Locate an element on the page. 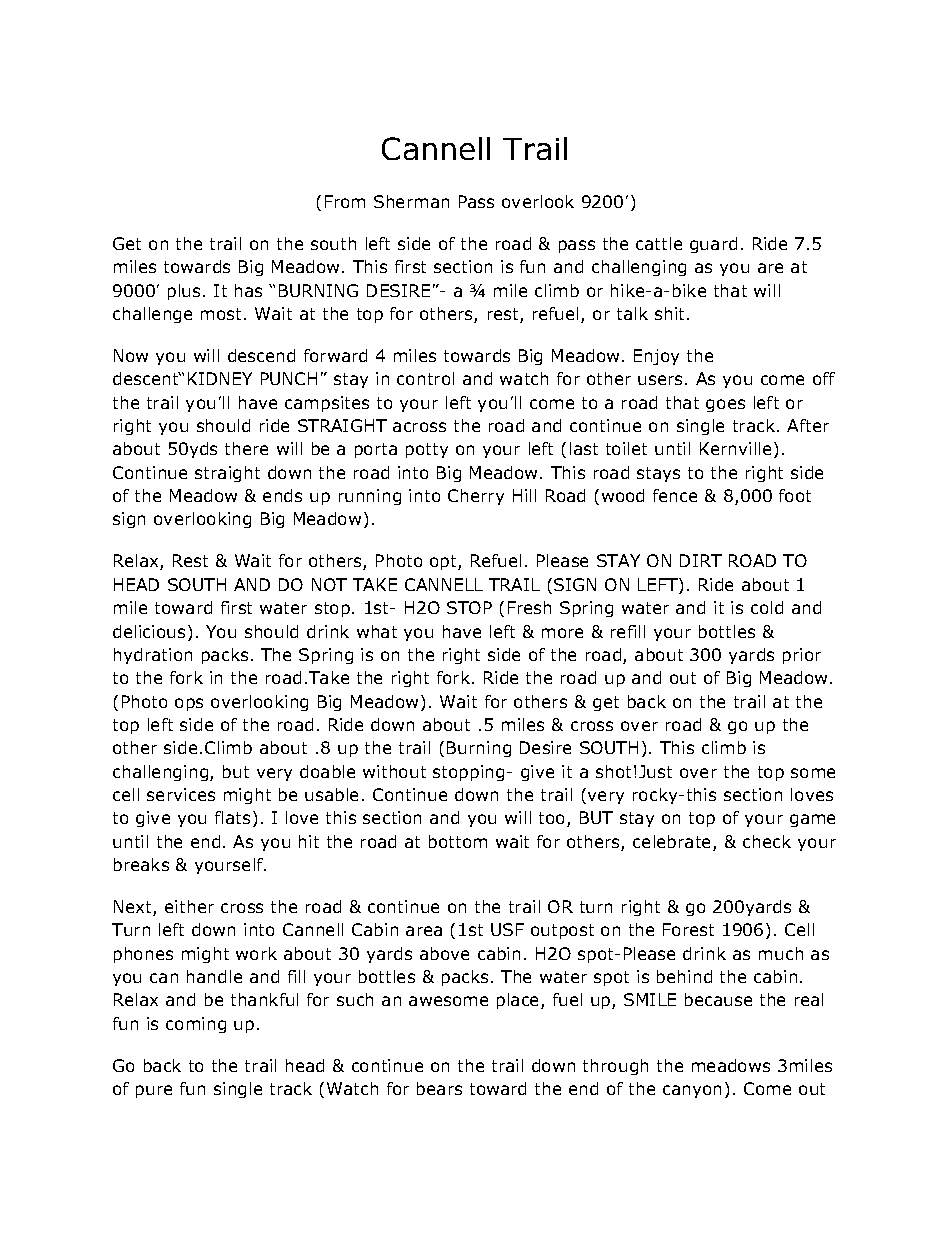 The image size is (952, 1233). potty is located at coordinates (427, 450).
